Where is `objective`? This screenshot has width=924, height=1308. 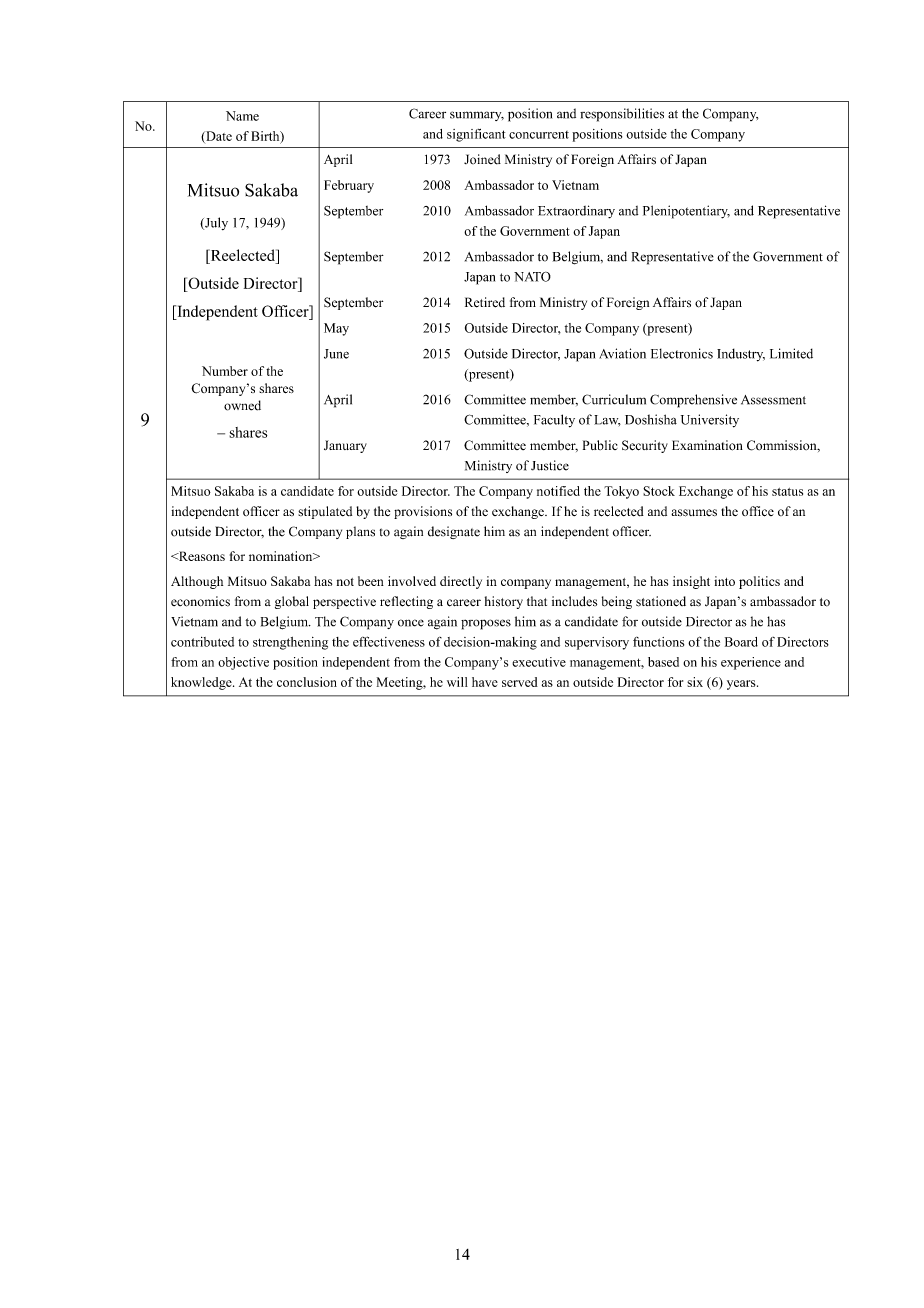
objective is located at coordinates (243, 663).
